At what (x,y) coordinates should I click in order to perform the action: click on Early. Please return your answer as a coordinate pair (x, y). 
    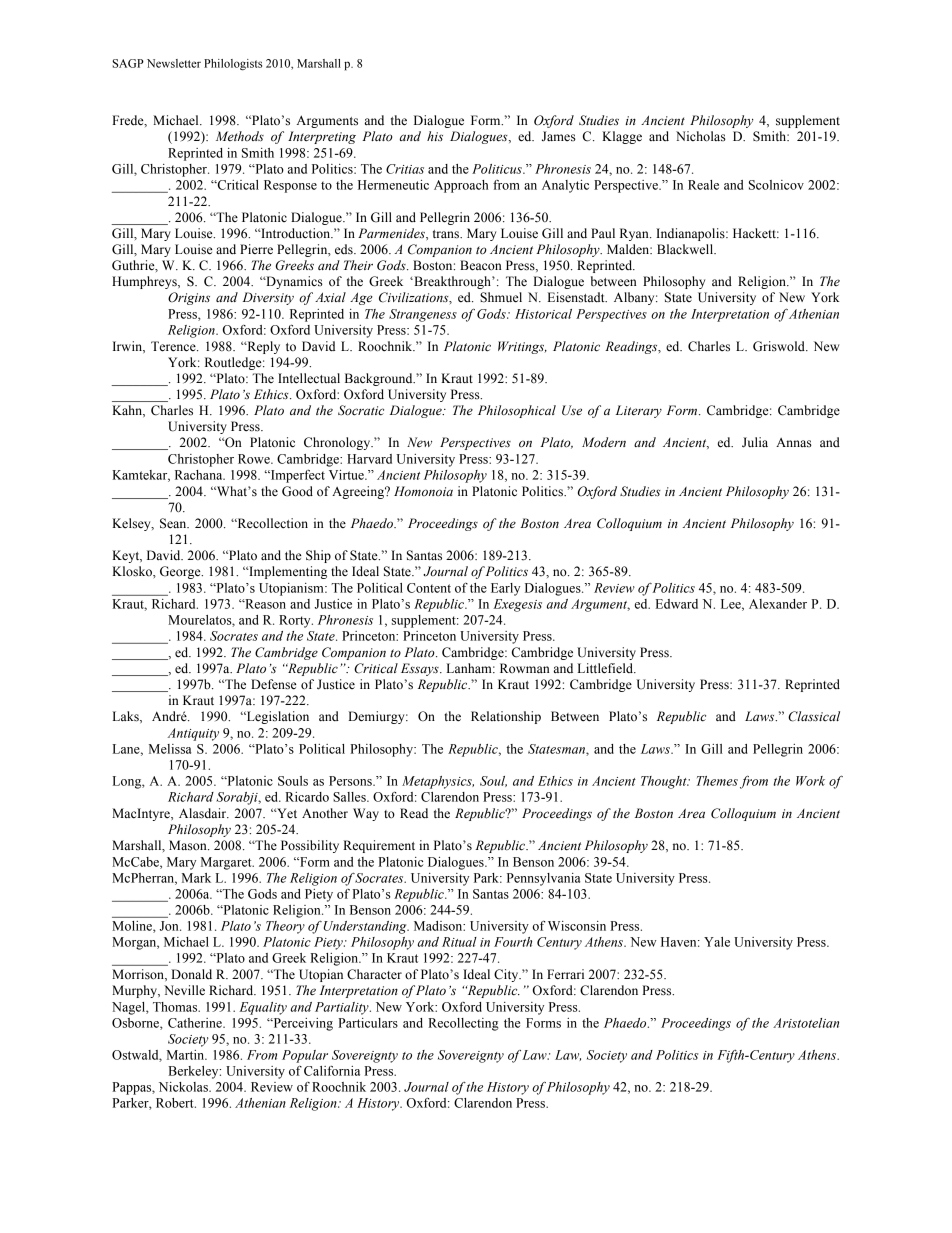
    Looking at the image, I should click on (505, 589).
